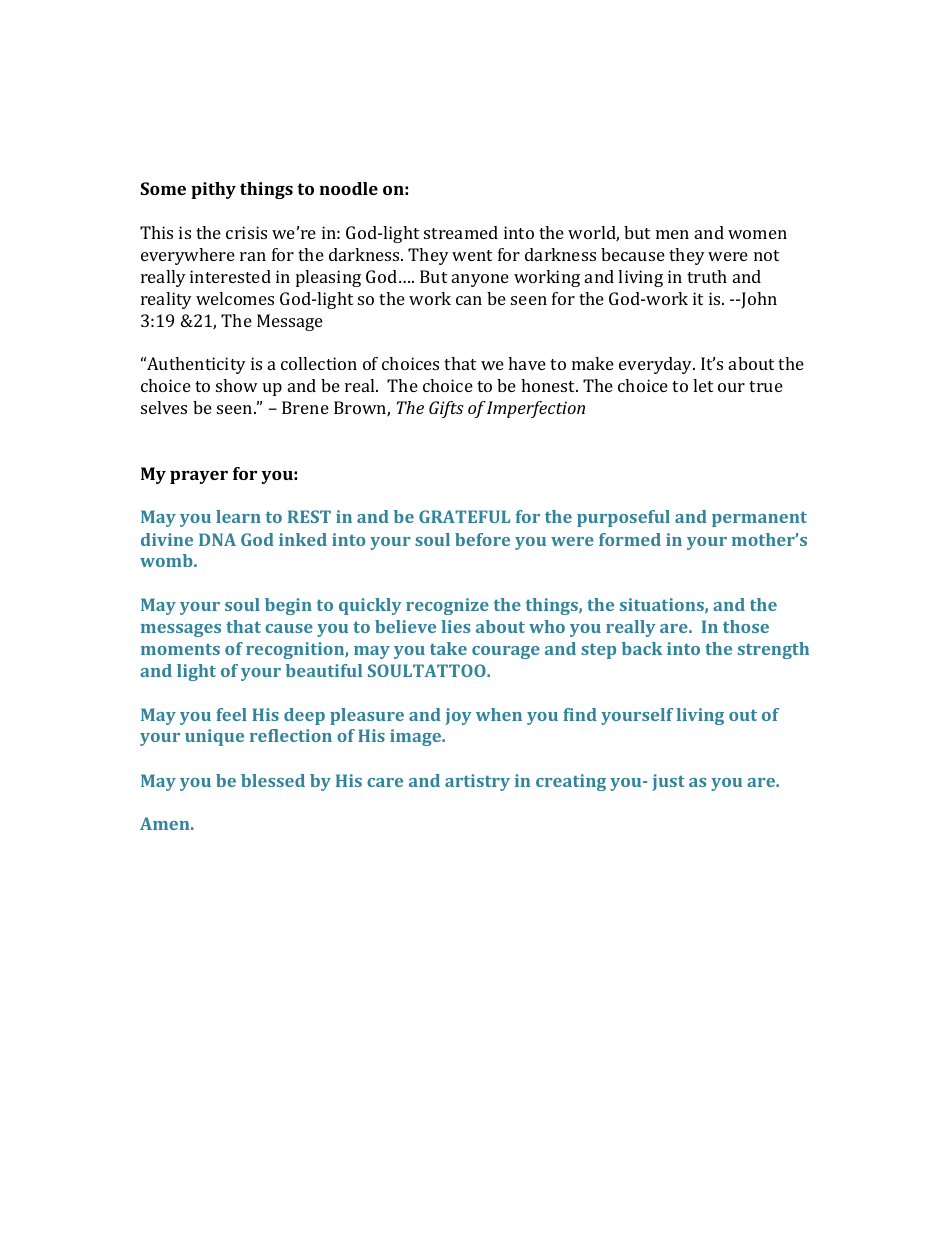 The width and height of the image is (952, 1233). Describe the element at coordinates (461, 232) in the image. I see `streamed` at that location.
